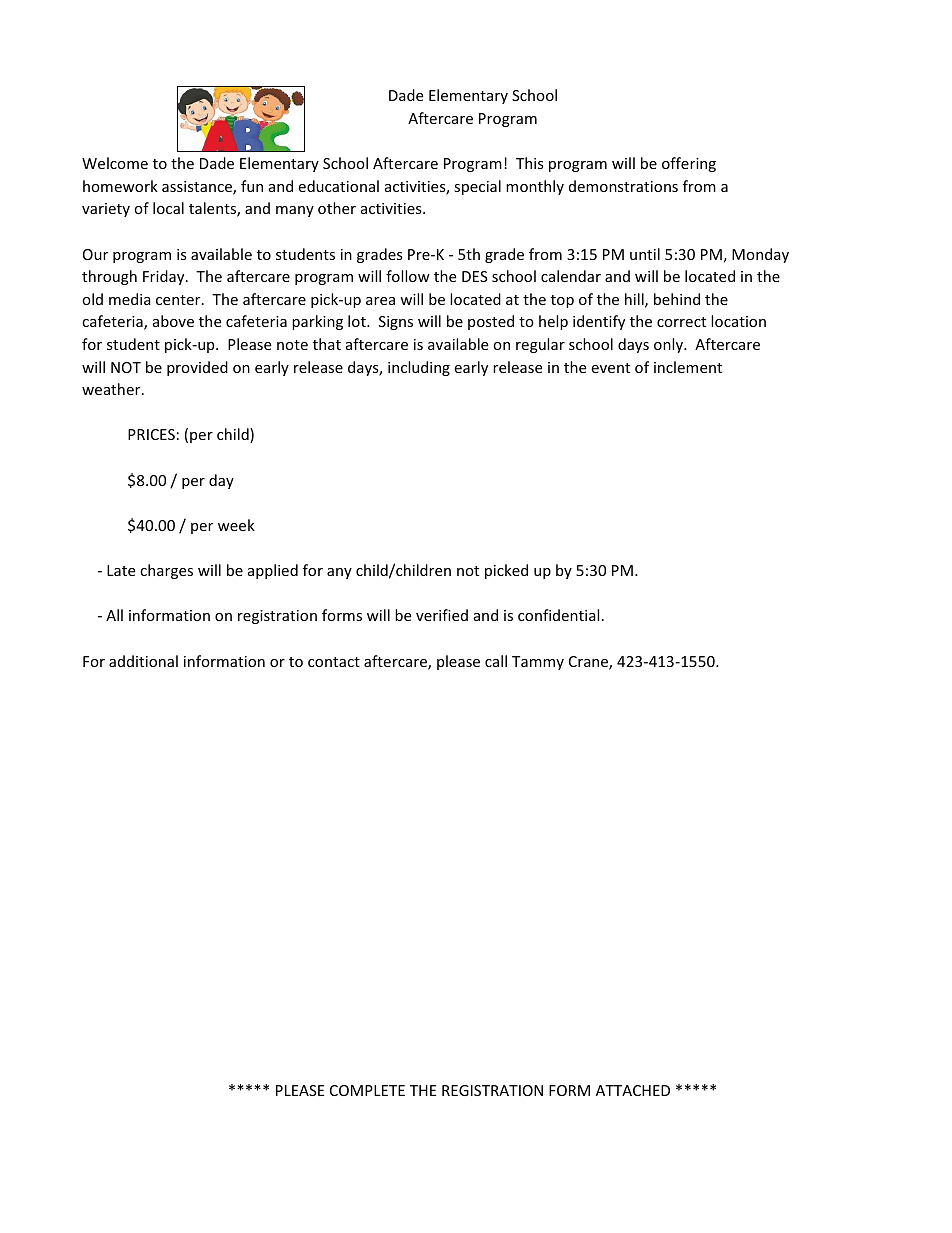 Image resolution: width=952 pixels, height=1233 pixels. I want to click on applied, so click(273, 571).
